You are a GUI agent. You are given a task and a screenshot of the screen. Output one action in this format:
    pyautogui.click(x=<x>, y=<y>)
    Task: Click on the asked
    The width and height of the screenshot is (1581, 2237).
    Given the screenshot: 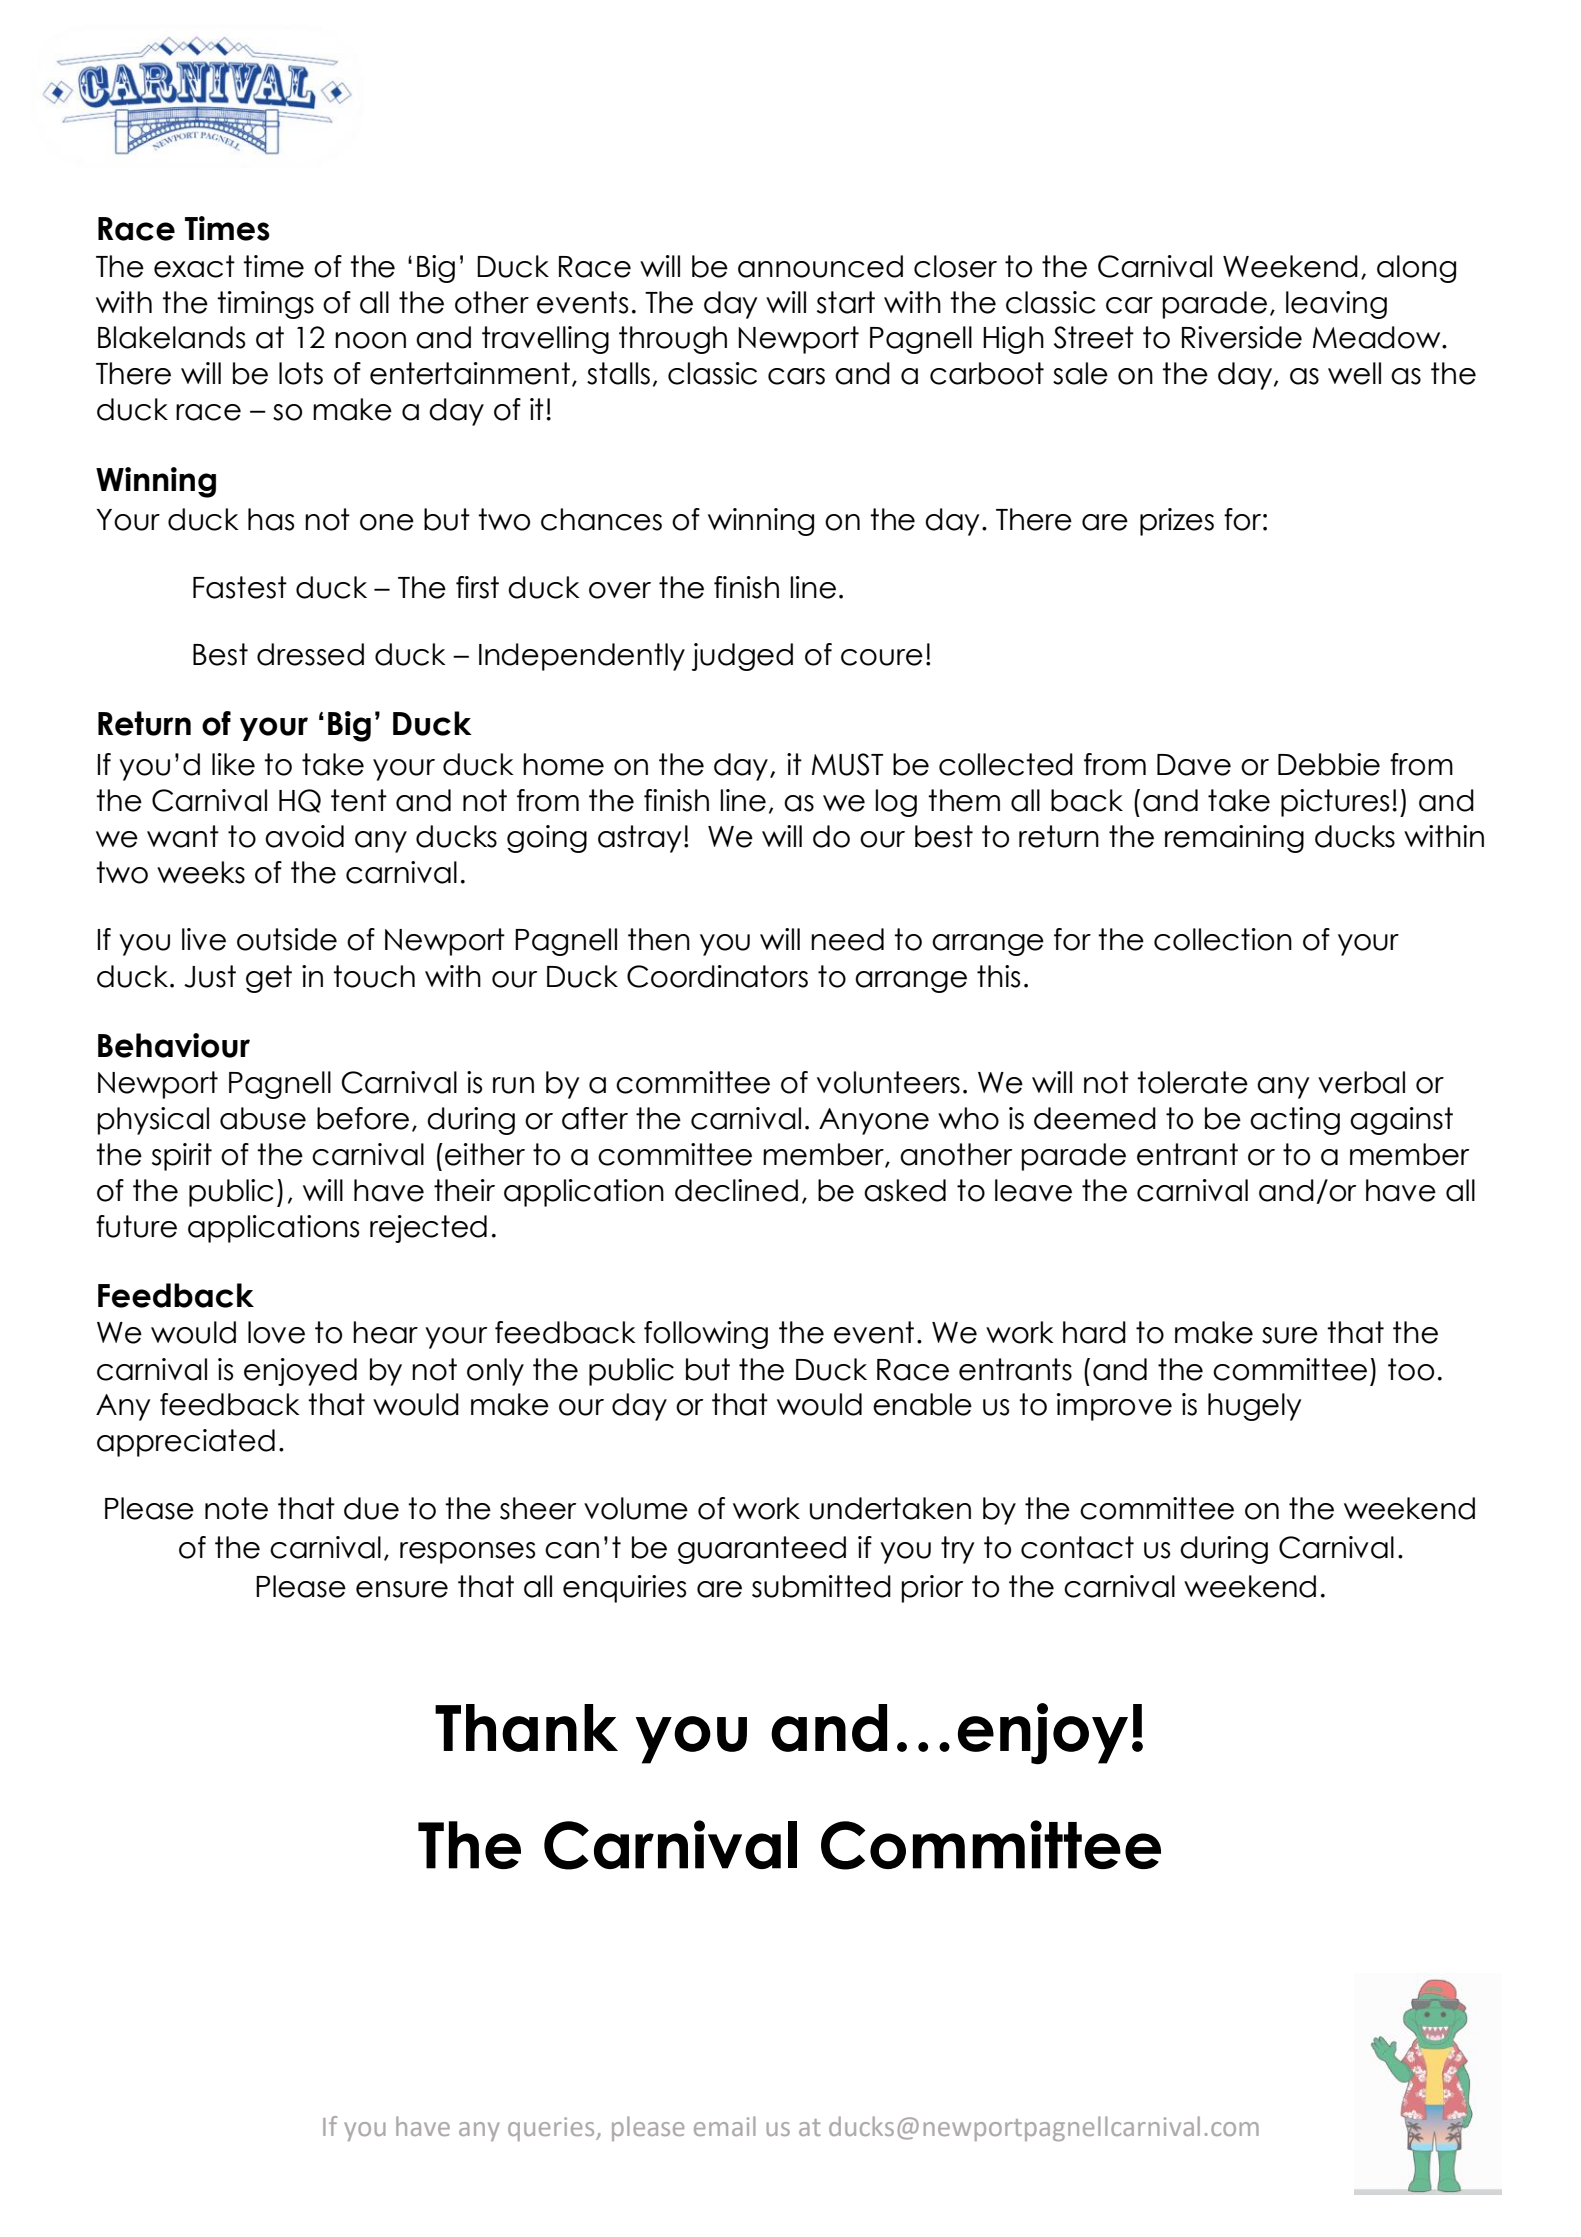 What is the action you would take?
    pyautogui.click(x=905, y=1190)
